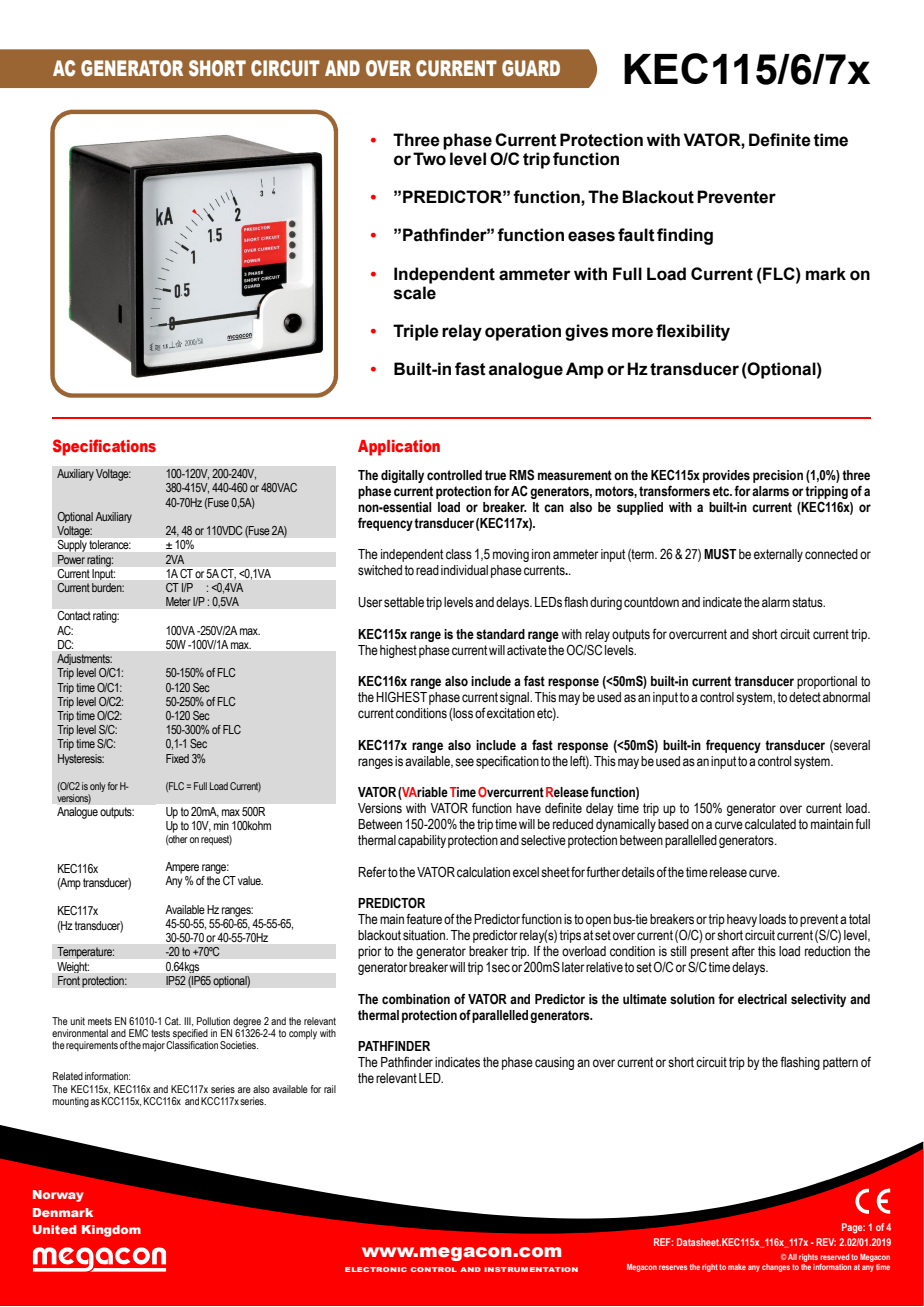 The width and height of the screenshot is (924, 1307). I want to click on finding, so click(685, 236).
